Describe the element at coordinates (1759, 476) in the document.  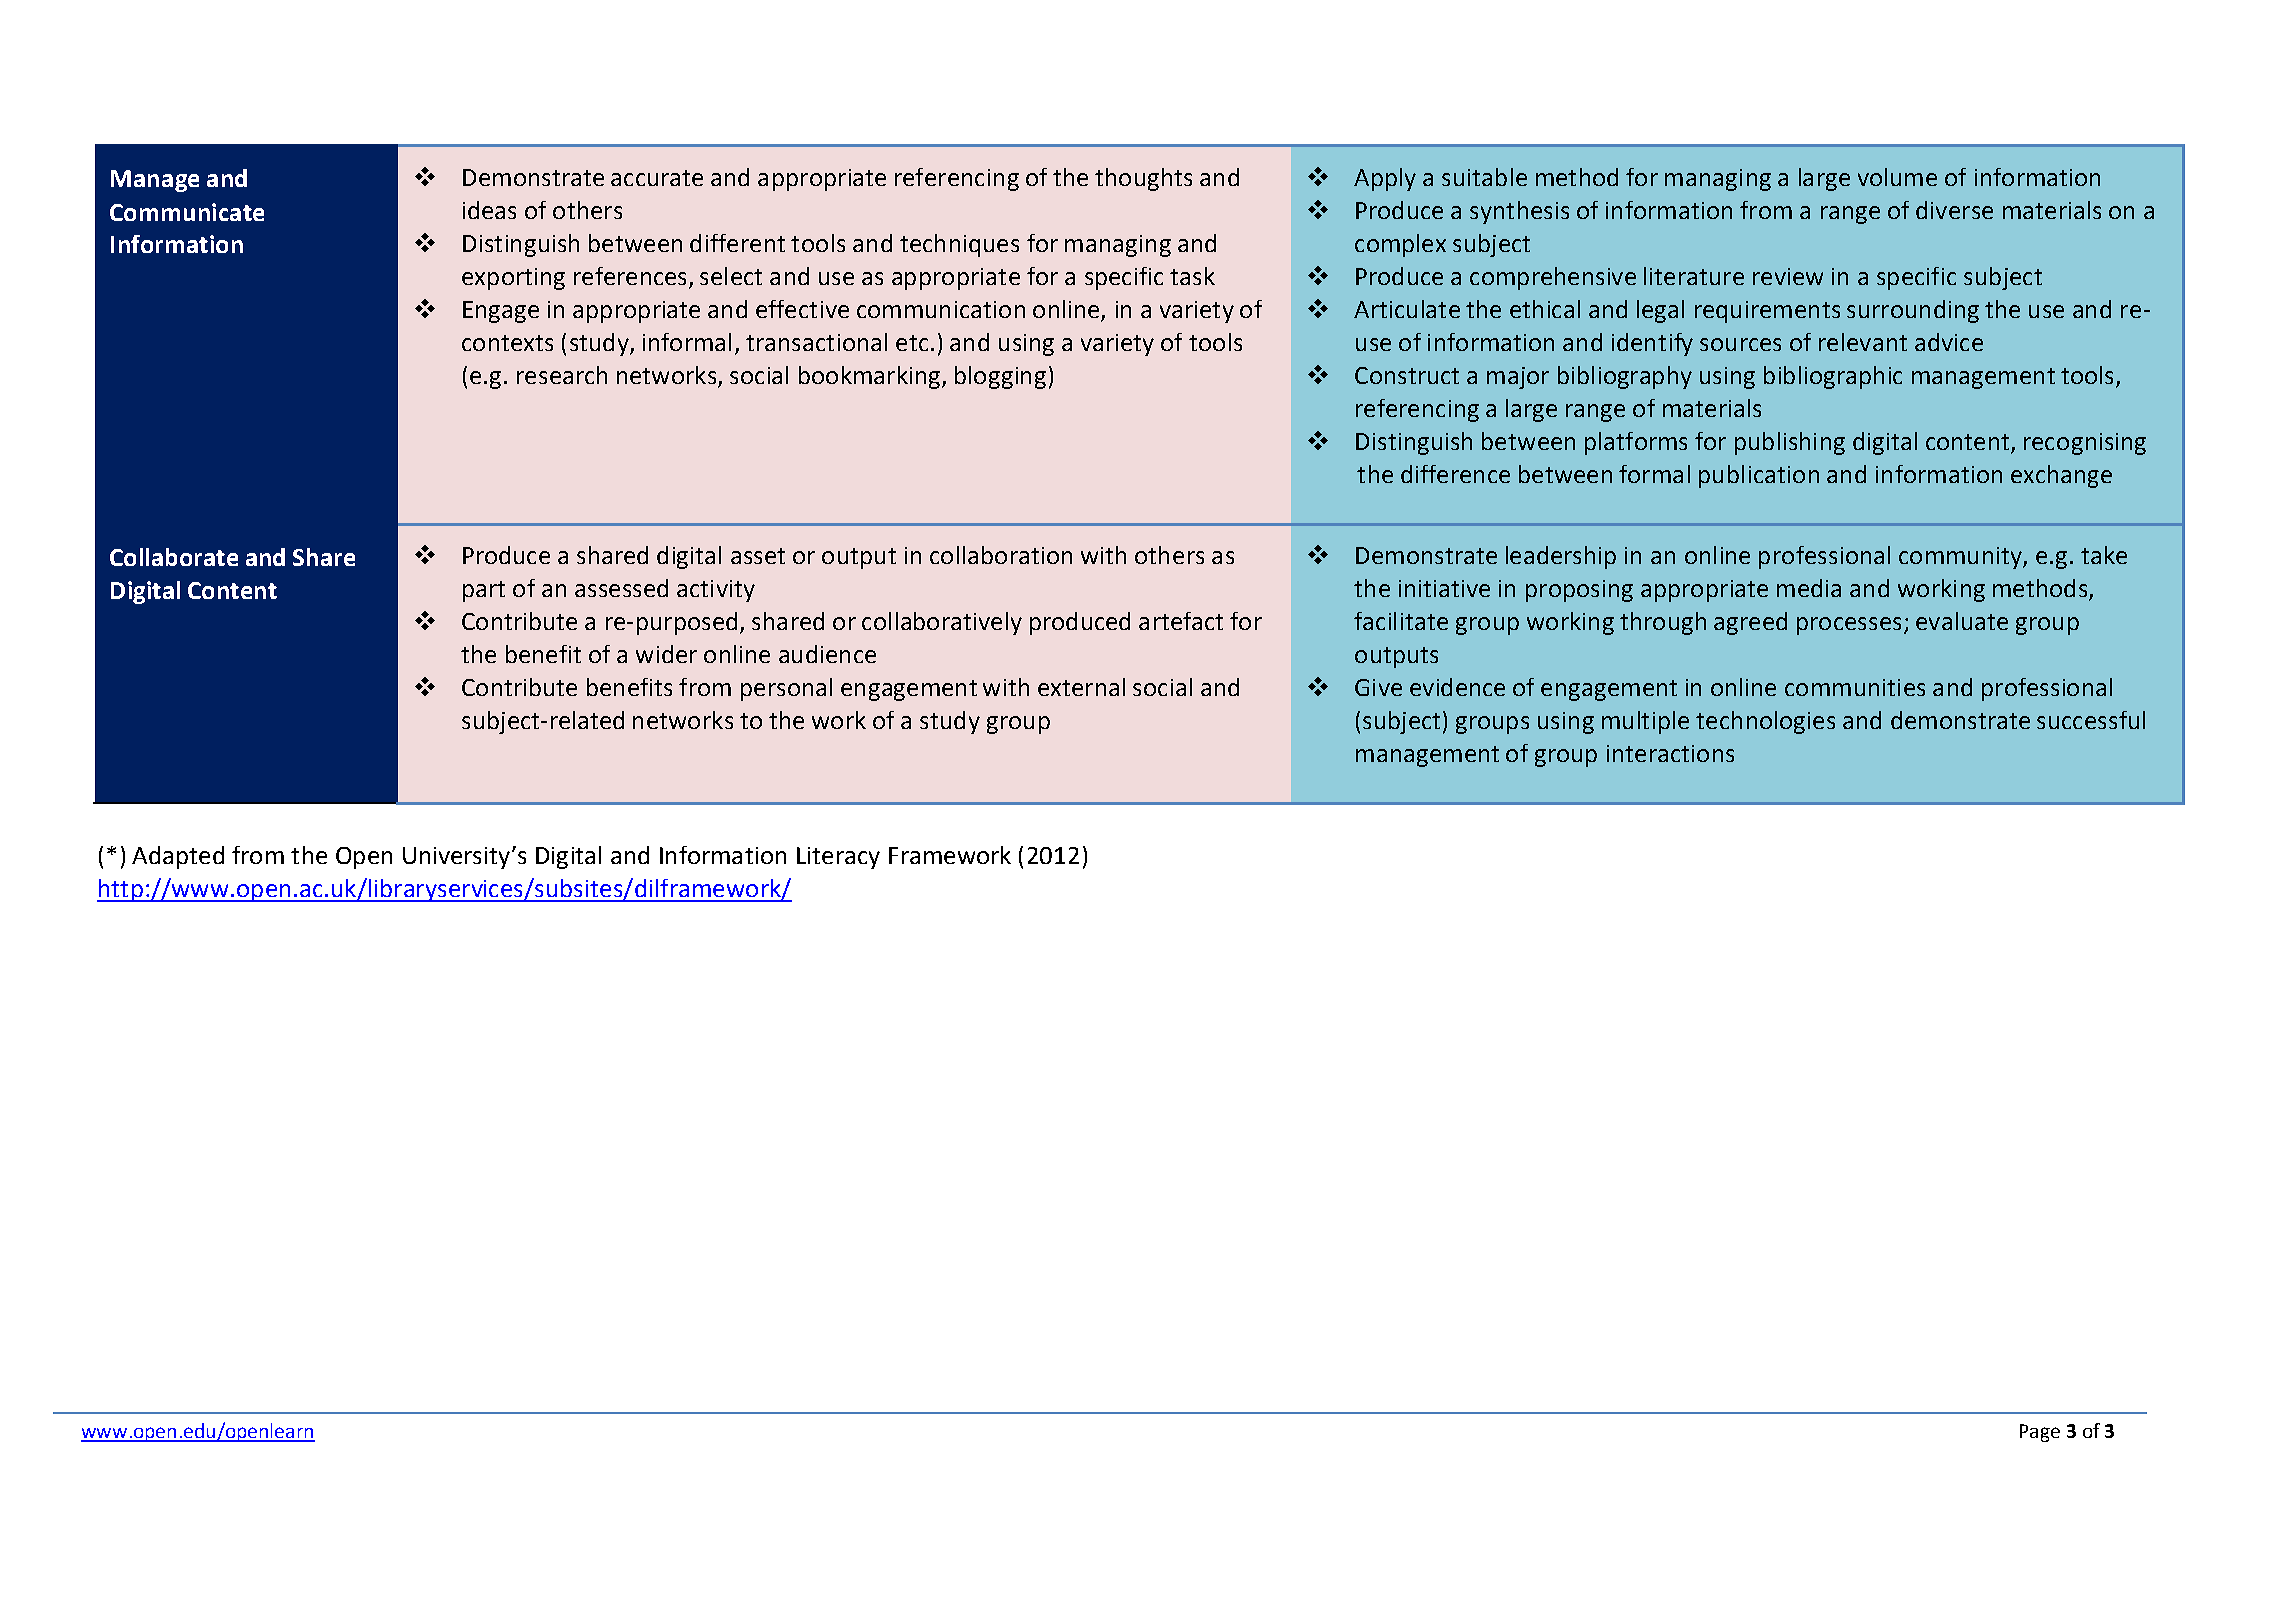
I see `publication` at that location.
